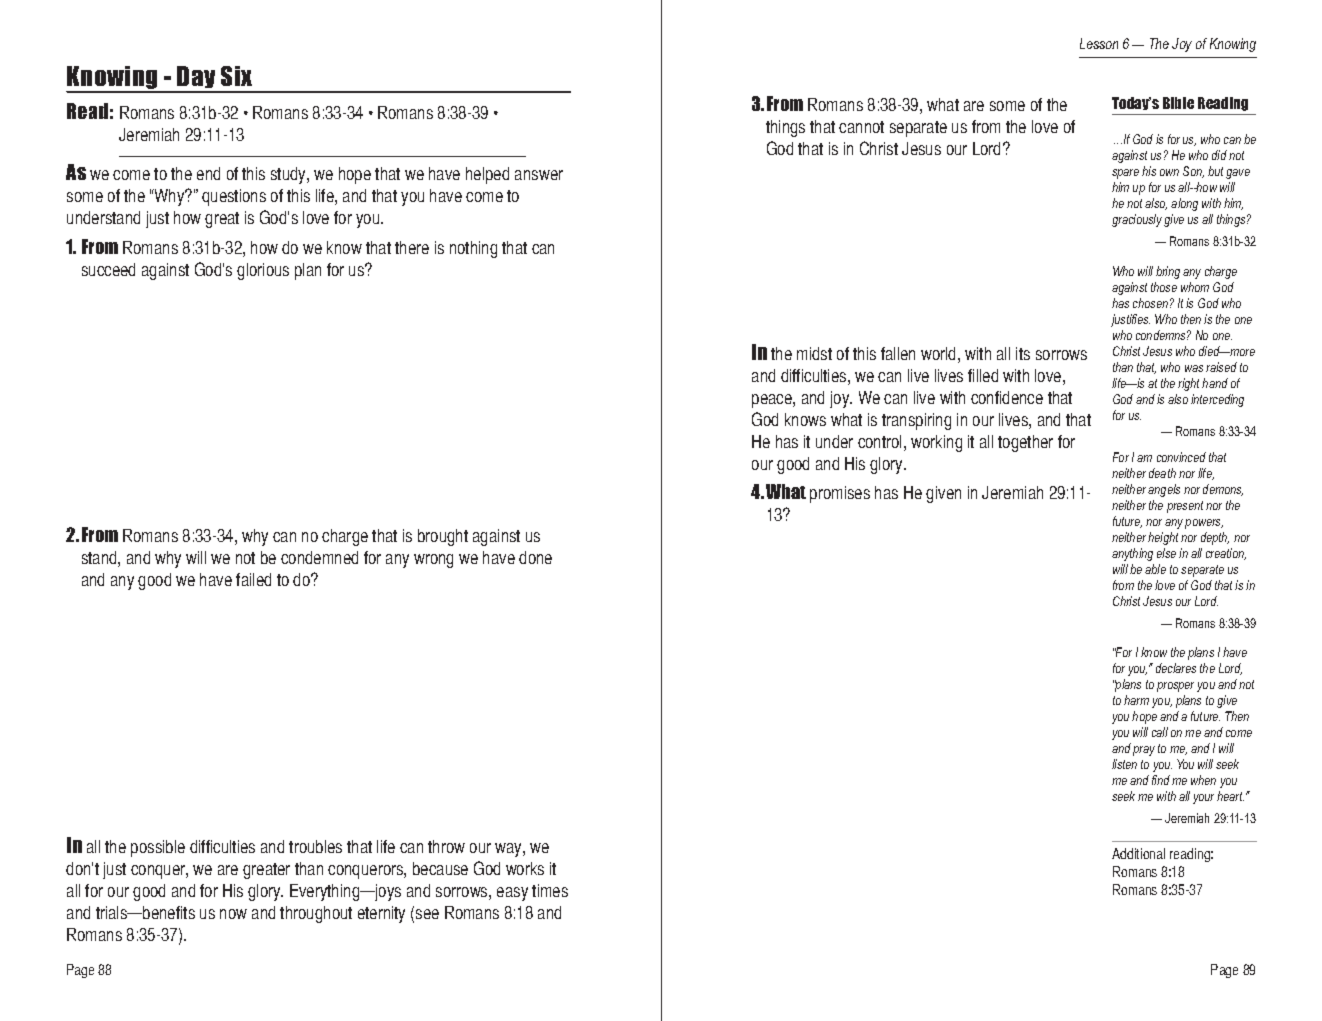  Describe the element at coordinates (550, 890) in the page. I see `times` at that location.
